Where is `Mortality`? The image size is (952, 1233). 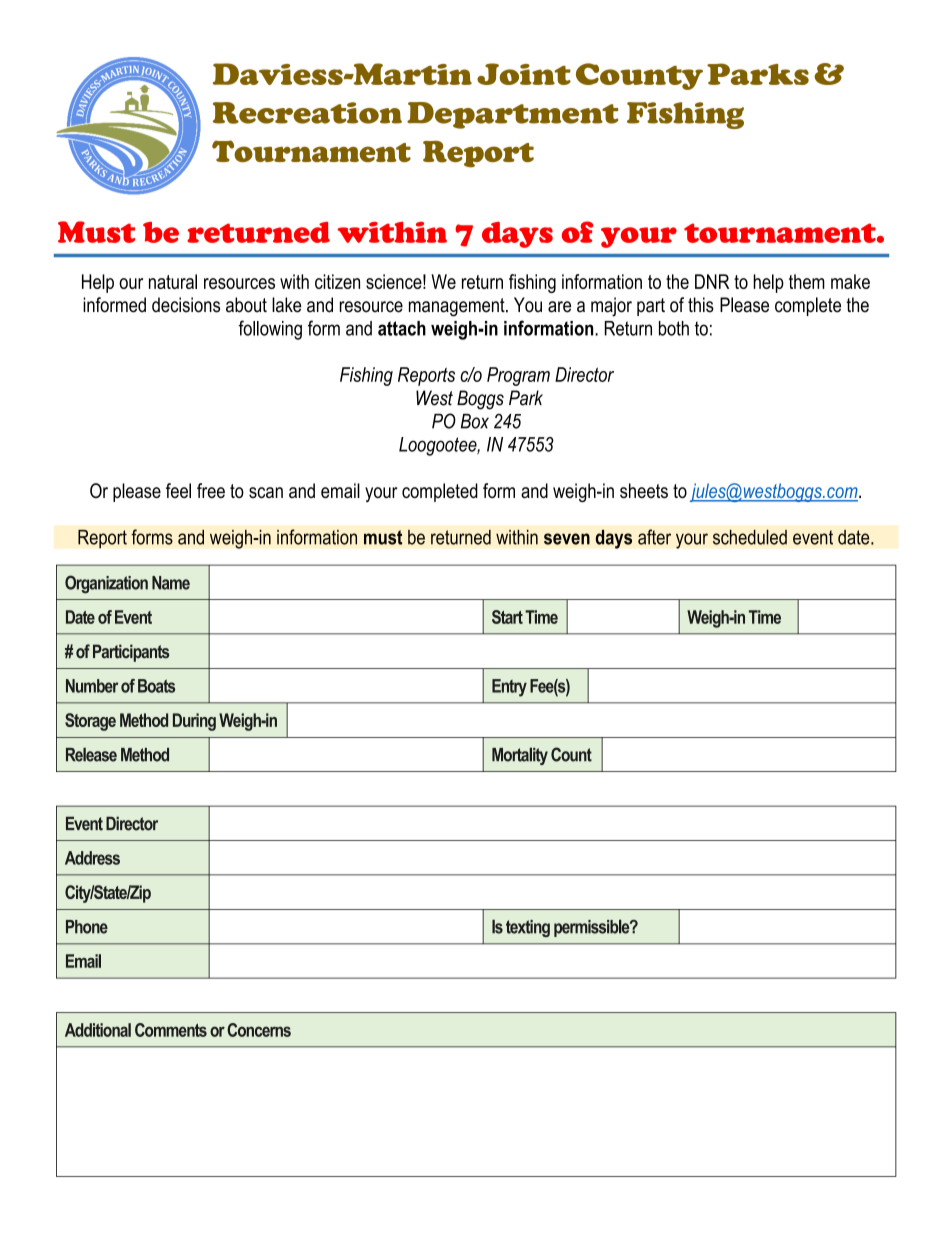
Mortality is located at coordinates (520, 756).
